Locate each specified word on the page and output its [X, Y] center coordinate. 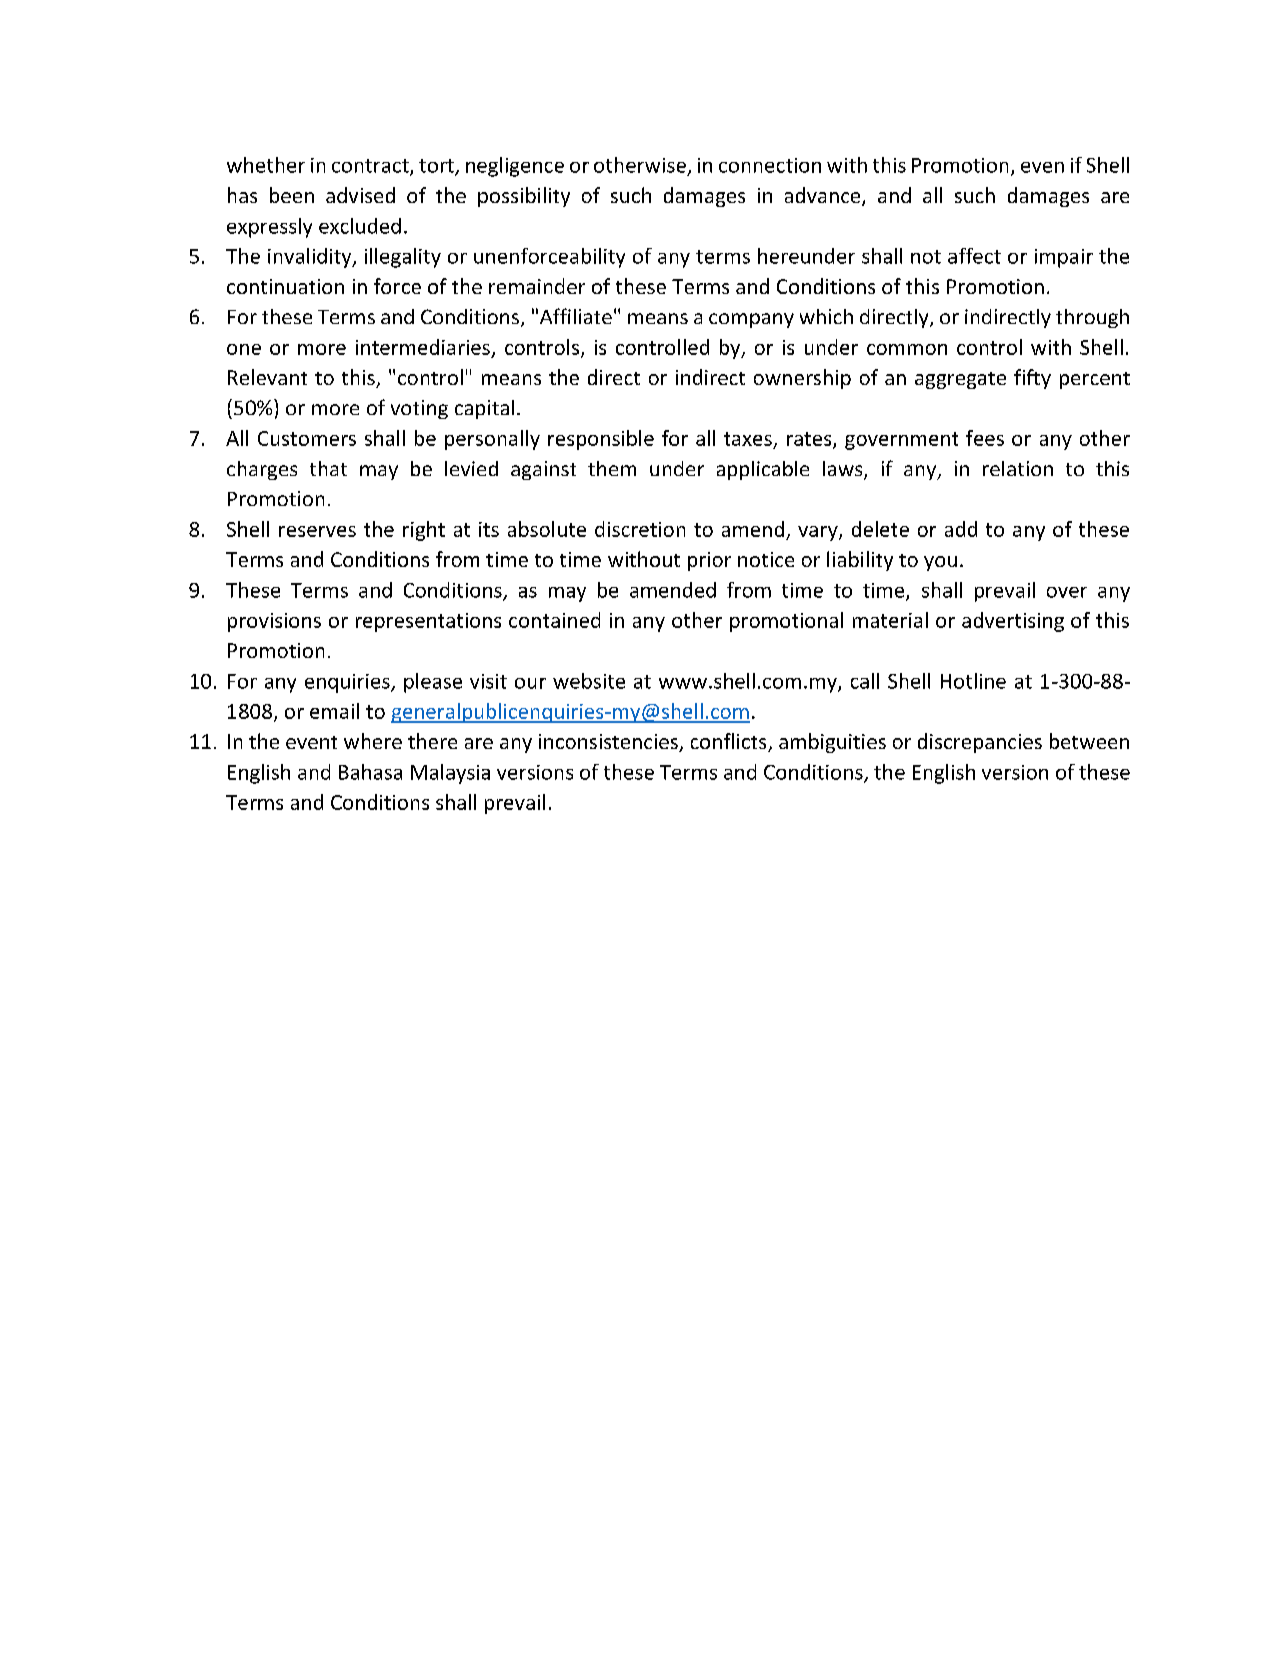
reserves [317, 531]
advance [824, 196]
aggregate [960, 380]
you [940, 563]
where [373, 741]
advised [360, 195]
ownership [802, 379]
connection [770, 165]
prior [709, 561]
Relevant [267, 377]
